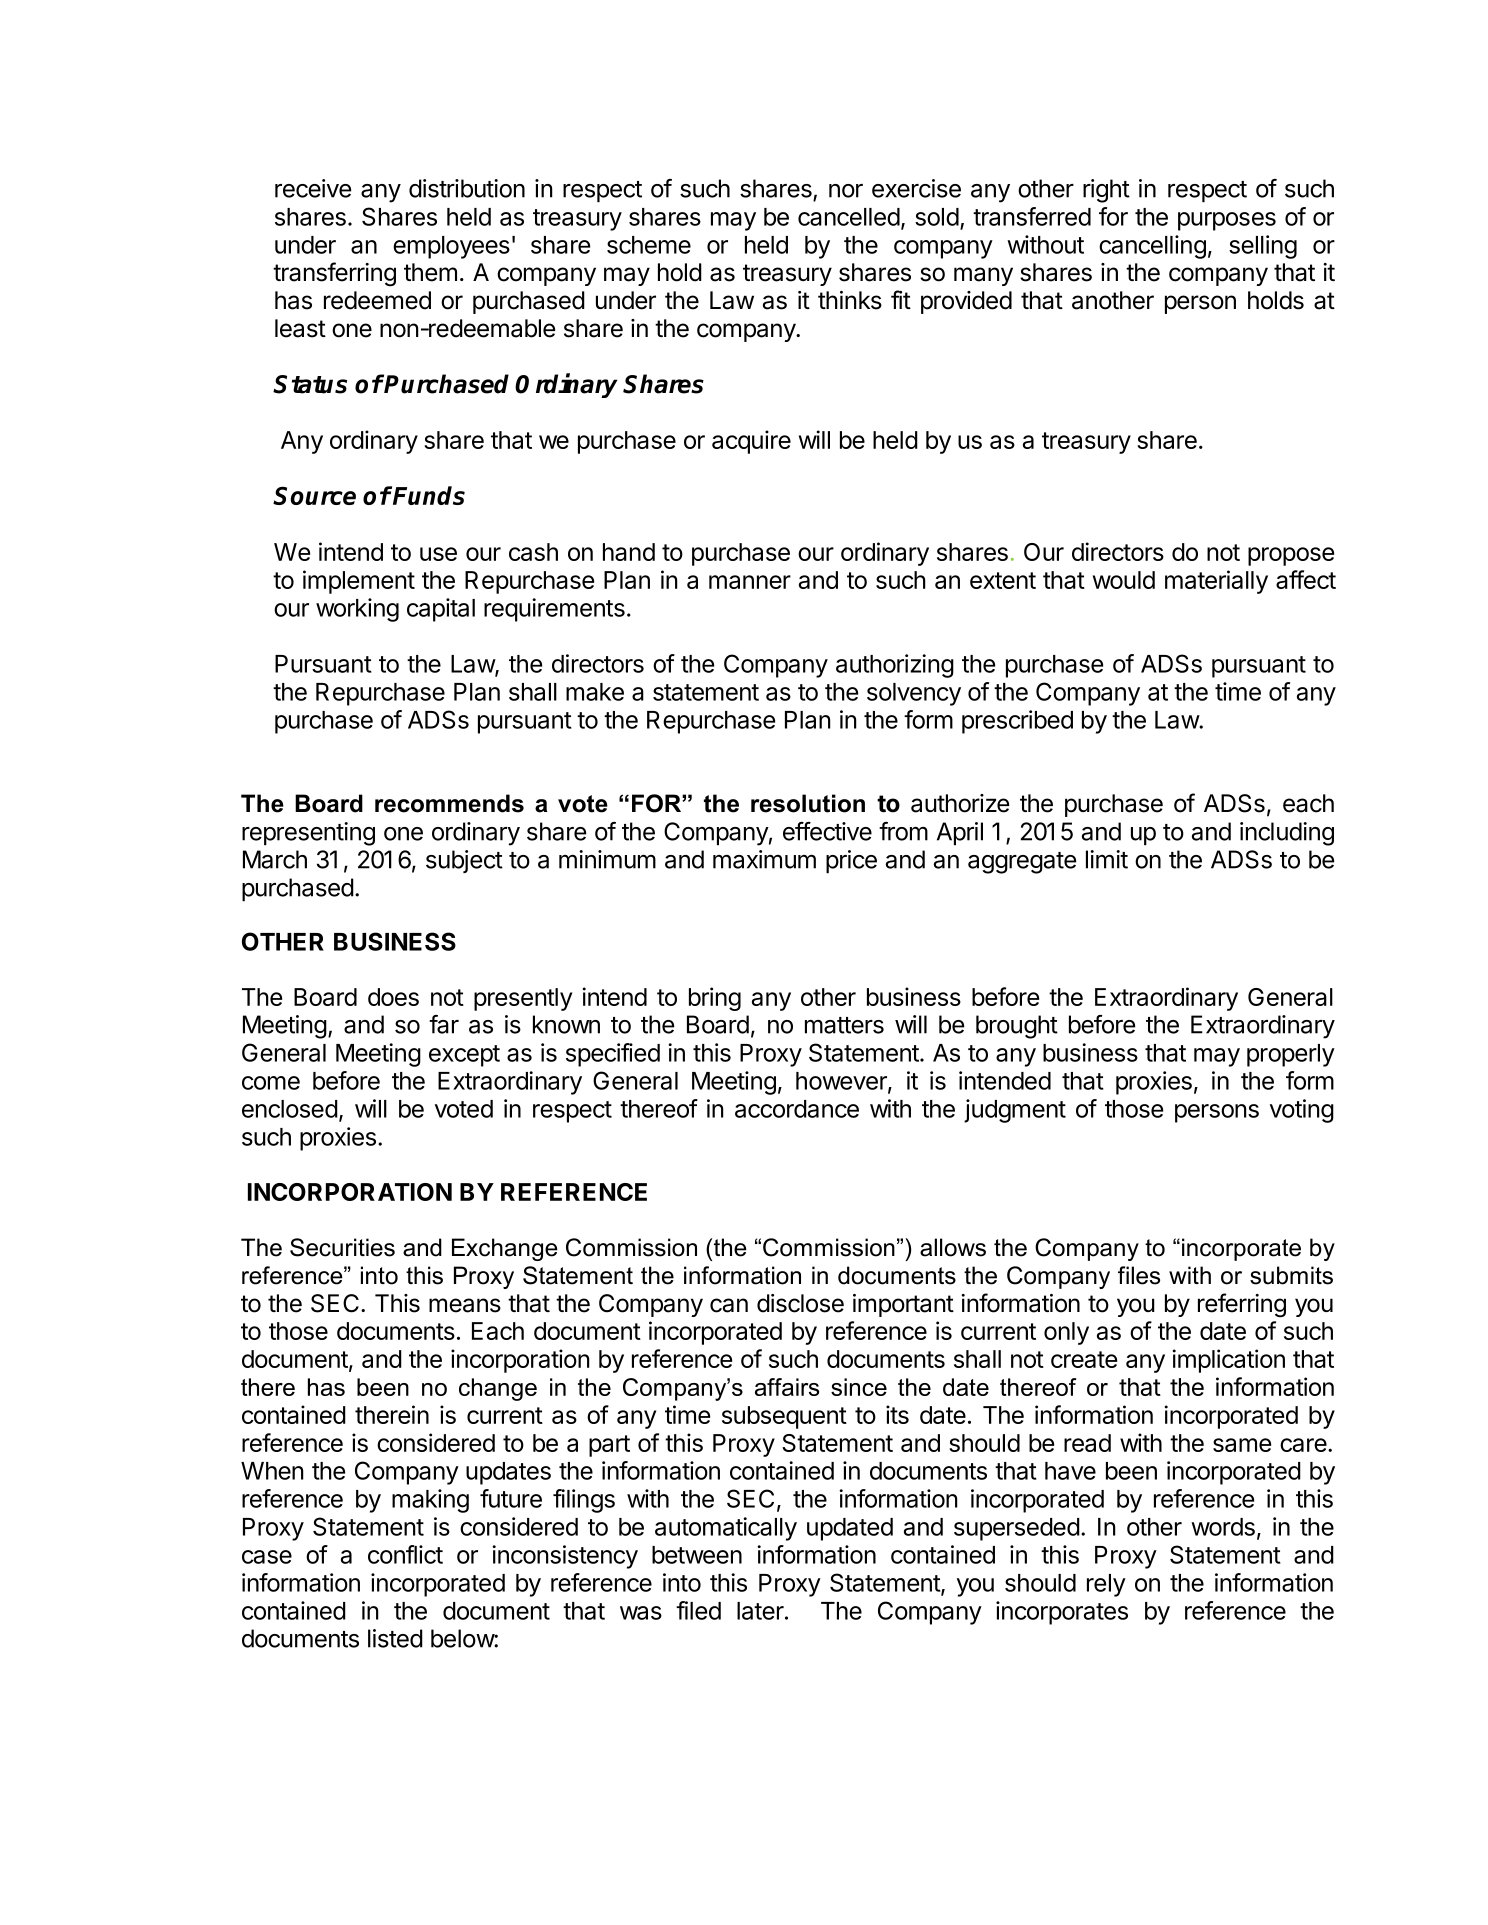  I want to click on cancelled, so click(849, 217).
